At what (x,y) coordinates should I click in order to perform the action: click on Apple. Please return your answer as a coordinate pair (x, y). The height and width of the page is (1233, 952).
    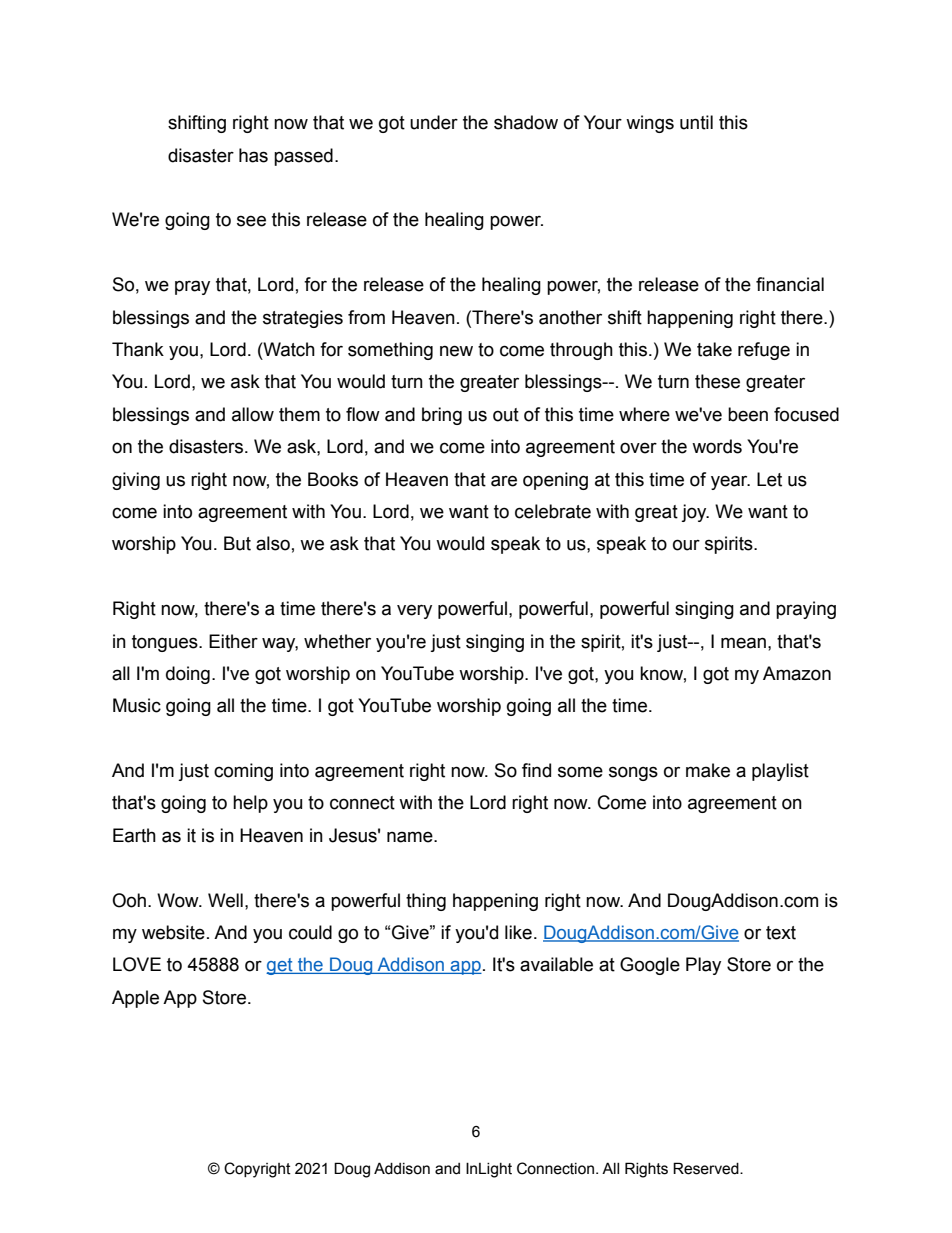
    Looking at the image, I should click on (135, 999).
